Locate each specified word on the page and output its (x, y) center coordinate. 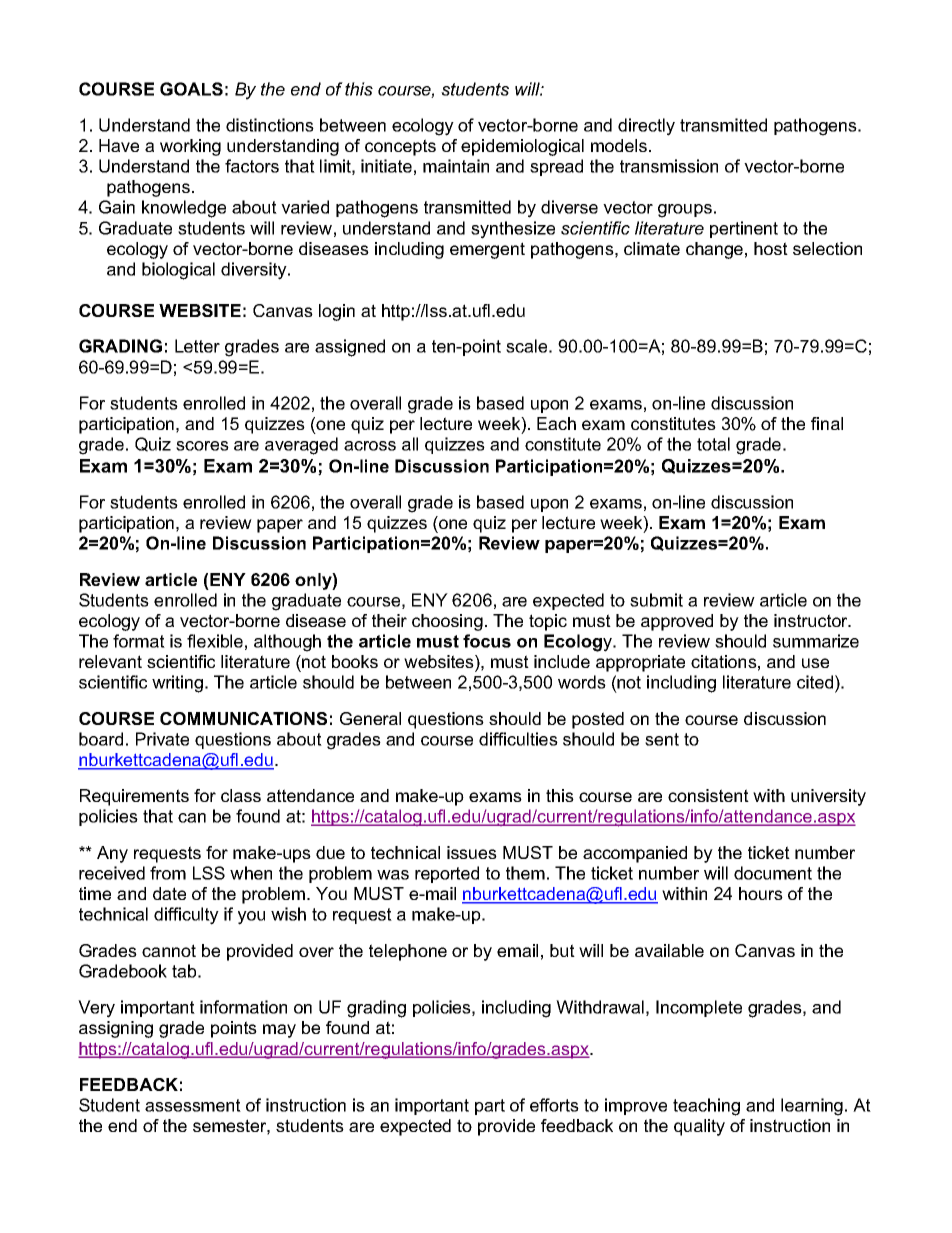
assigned (350, 348)
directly (646, 127)
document (773, 873)
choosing (447, 622)
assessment (193, 1105)
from (168, 873)
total (713, 444)
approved (677, 622)
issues (472, 852)
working (190, 147)
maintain (456, 166)
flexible (215, 641)
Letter (197, 346)
